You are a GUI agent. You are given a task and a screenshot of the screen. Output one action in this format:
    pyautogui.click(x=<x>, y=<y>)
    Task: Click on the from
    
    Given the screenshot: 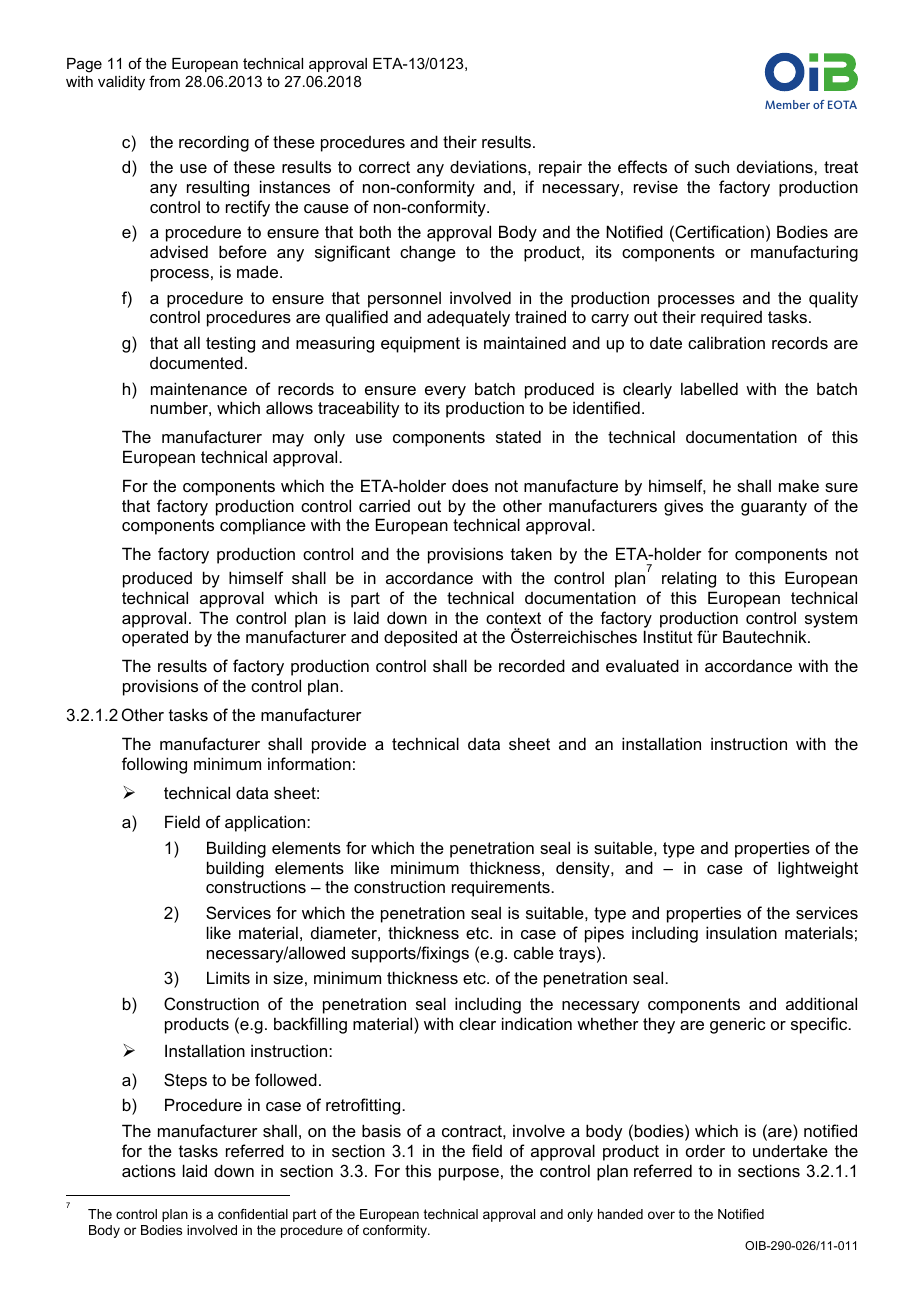 What is the action you would take?
    pyautogui.click(x=164, y=81)
